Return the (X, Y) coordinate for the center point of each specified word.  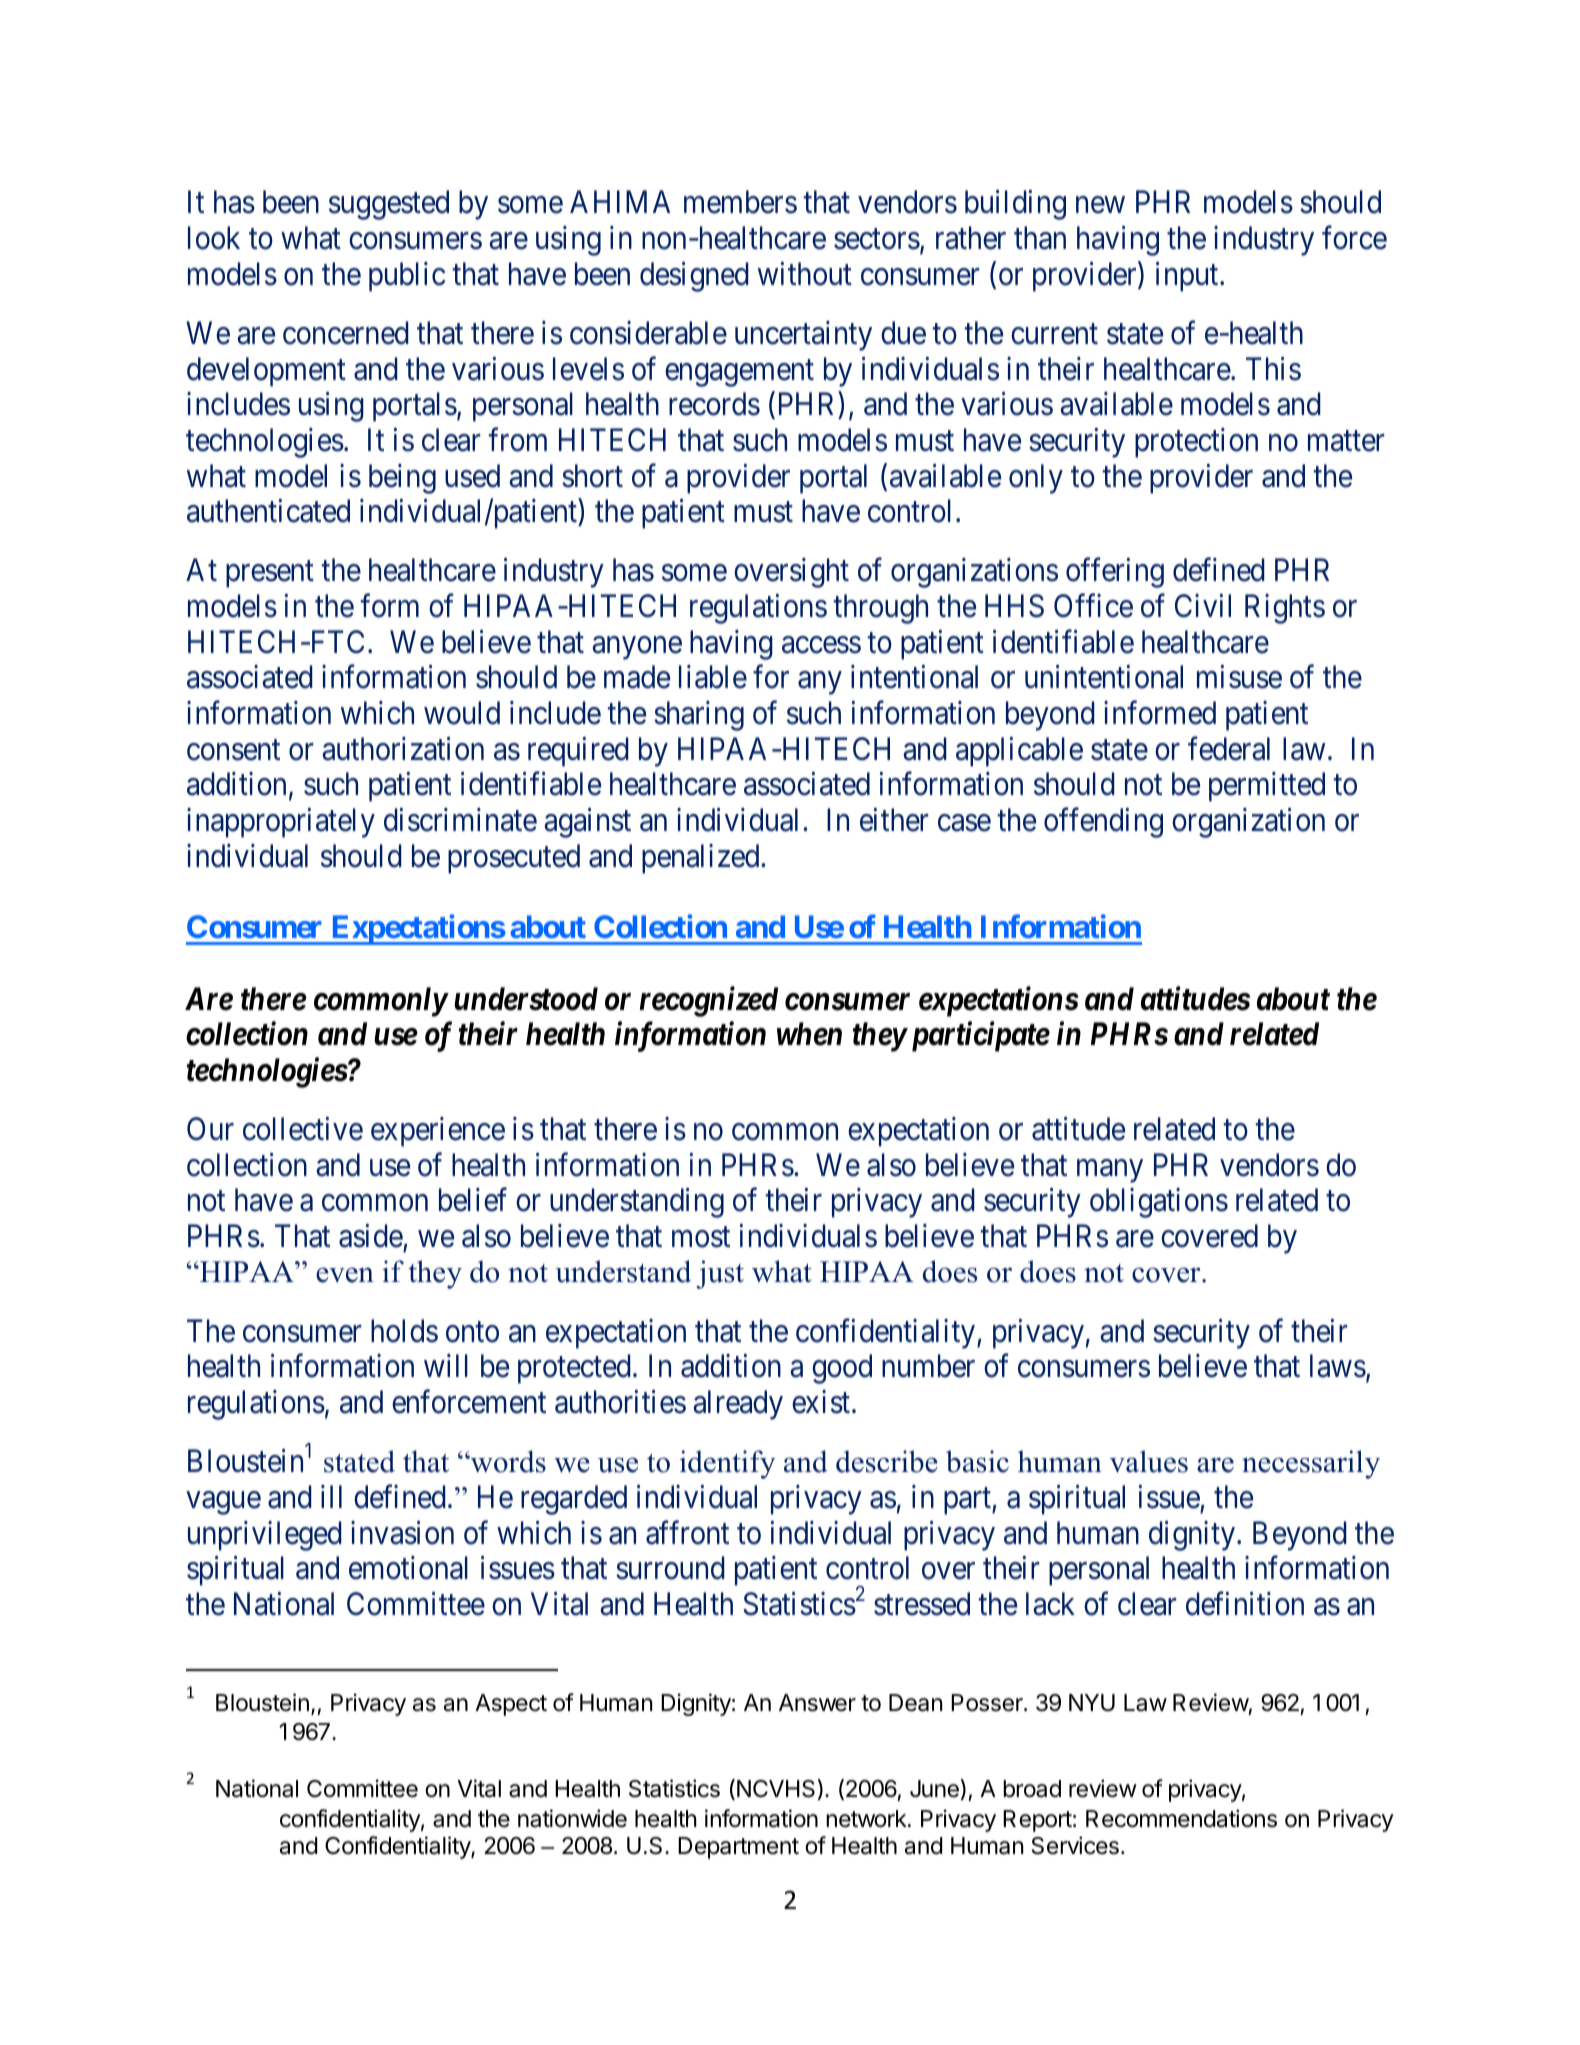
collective (303, 1129)
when (809, 1034)
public (407, 277)
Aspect (511, 1705)
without (805, 274)
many (1110, 1171)
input (1188, 277)
